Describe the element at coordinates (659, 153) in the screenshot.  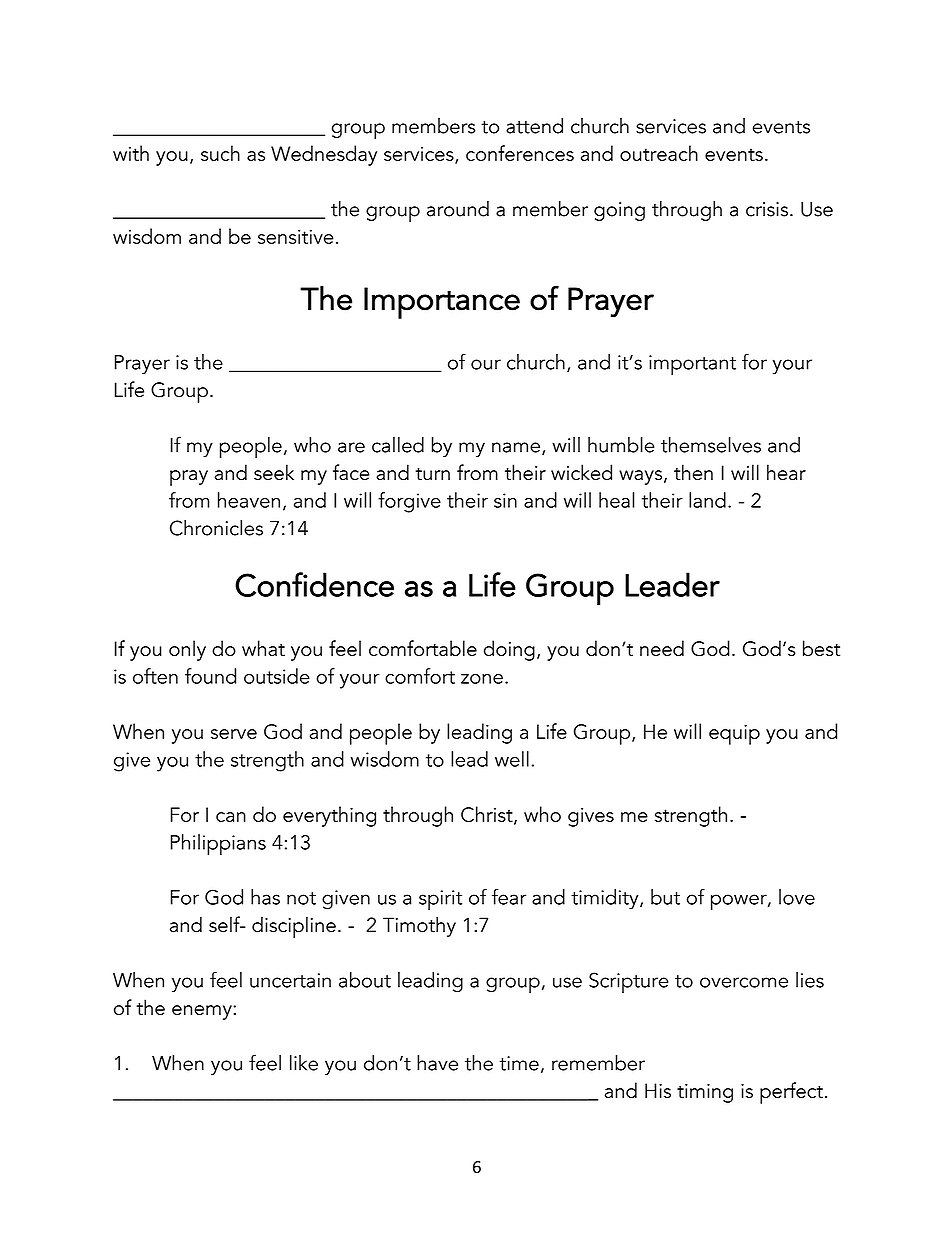
I see `outreach` at that location.
